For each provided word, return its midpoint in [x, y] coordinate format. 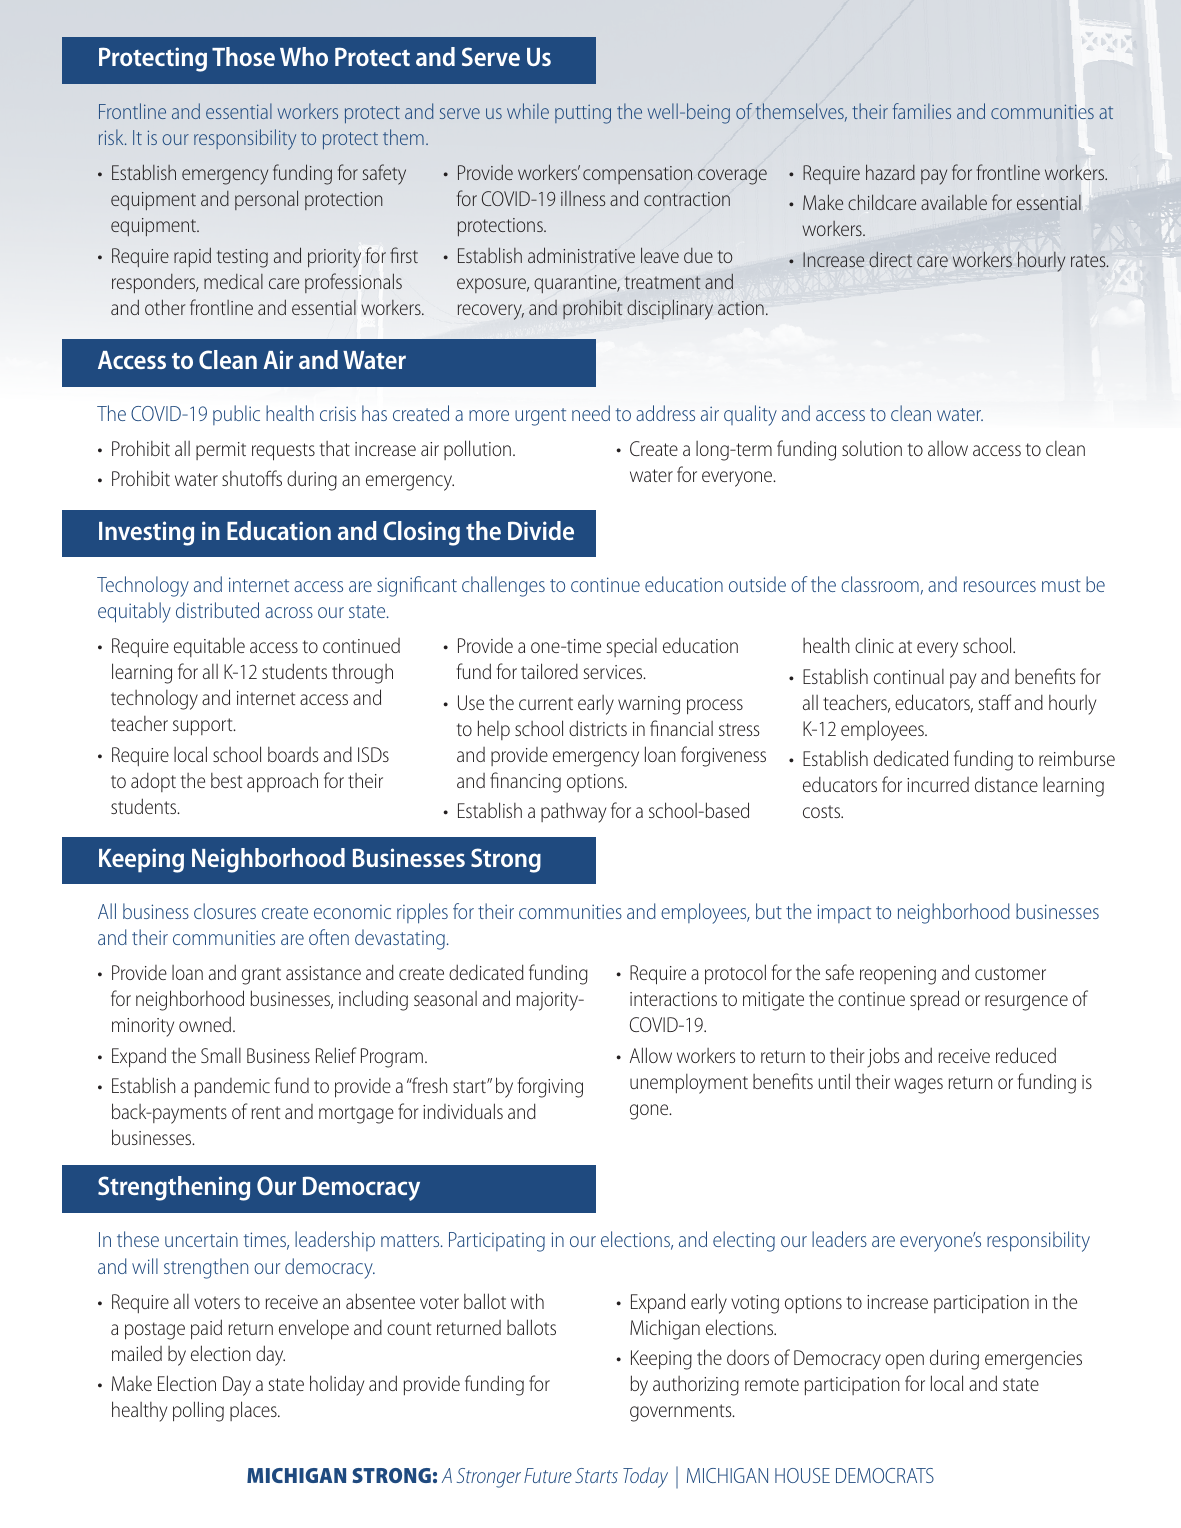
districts [598, 728]
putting [583, 114]
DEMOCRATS [885, 1475]
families [922, 111]
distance [1006, 784]
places [254, 1411]
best [226, 780]
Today [645, 1477]
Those [243, 56]
